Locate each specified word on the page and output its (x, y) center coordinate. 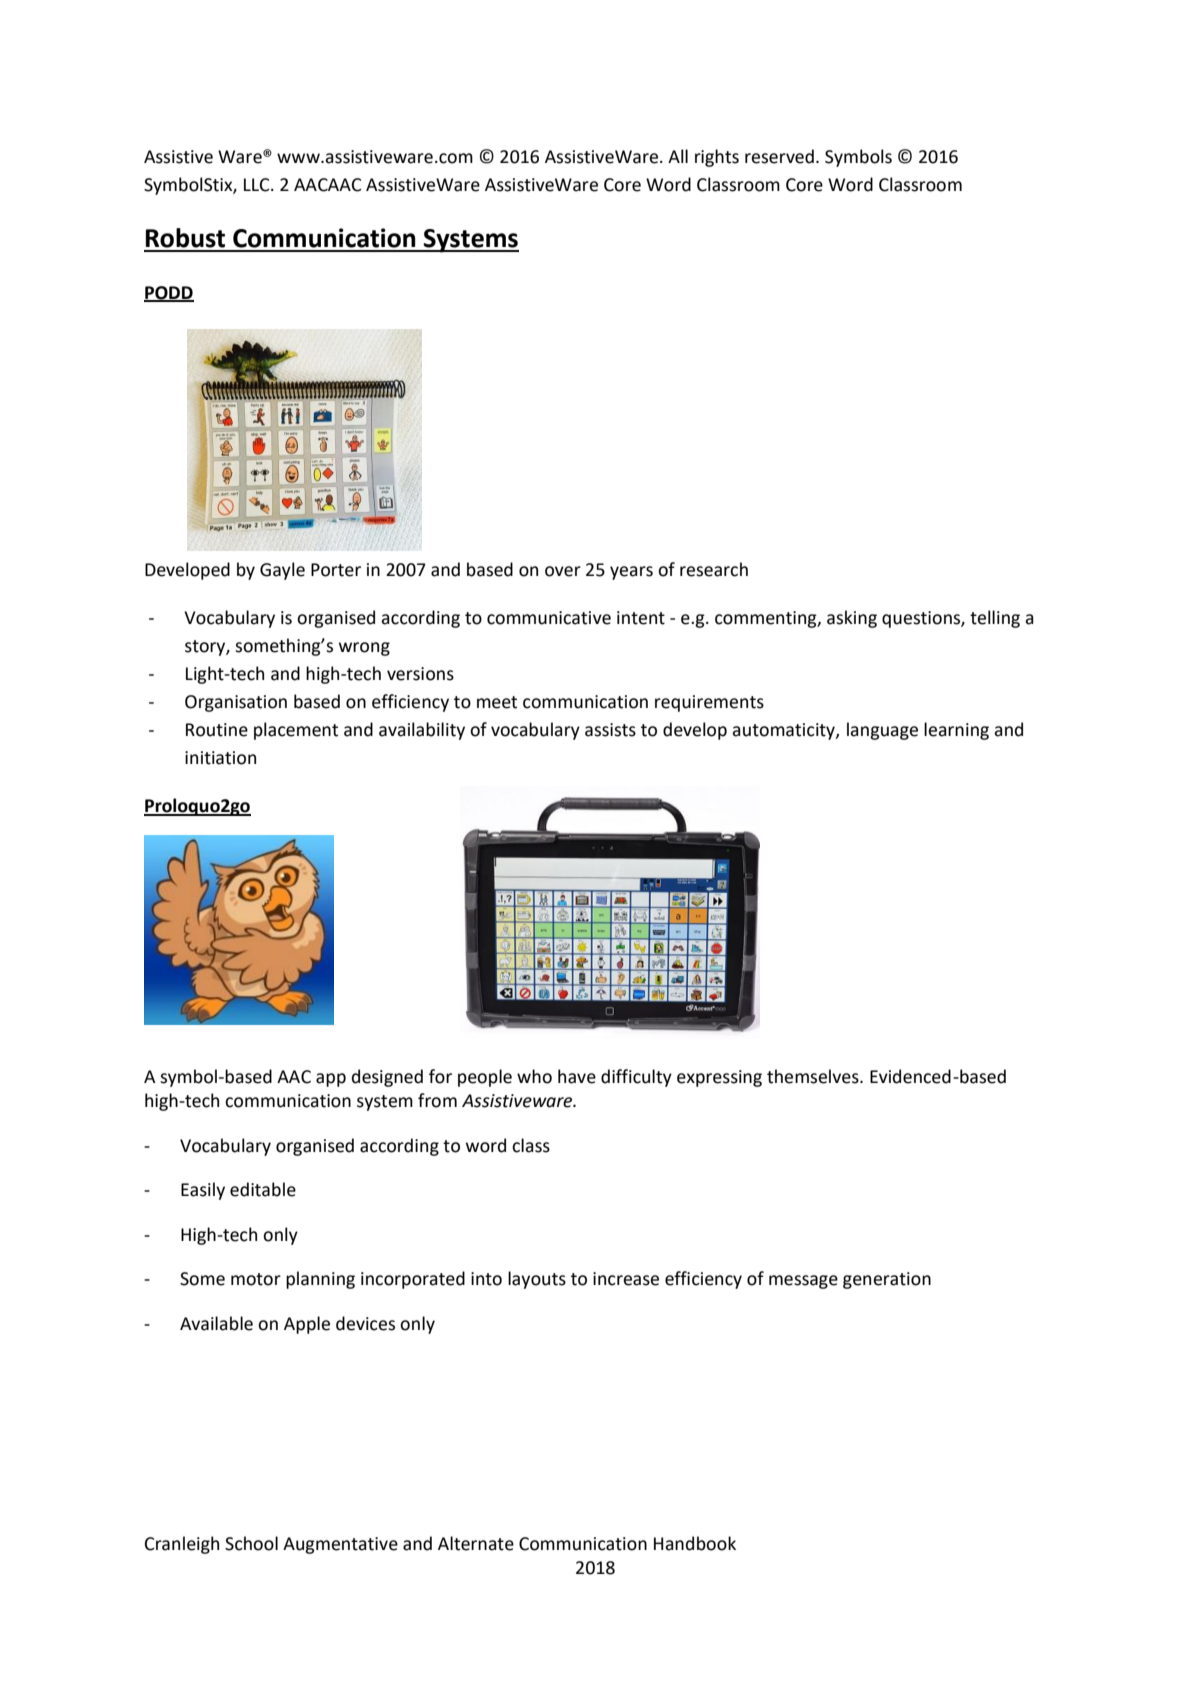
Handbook (695, 1543)
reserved (779, 156)
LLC (258, 185)
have (577, 1076)
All (678, 156)
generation (887, 1280)
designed (387, 1078)
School (251, 1543)
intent (641, 618)
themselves (814, 1076)
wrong (364, 649)
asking (852, 619)
